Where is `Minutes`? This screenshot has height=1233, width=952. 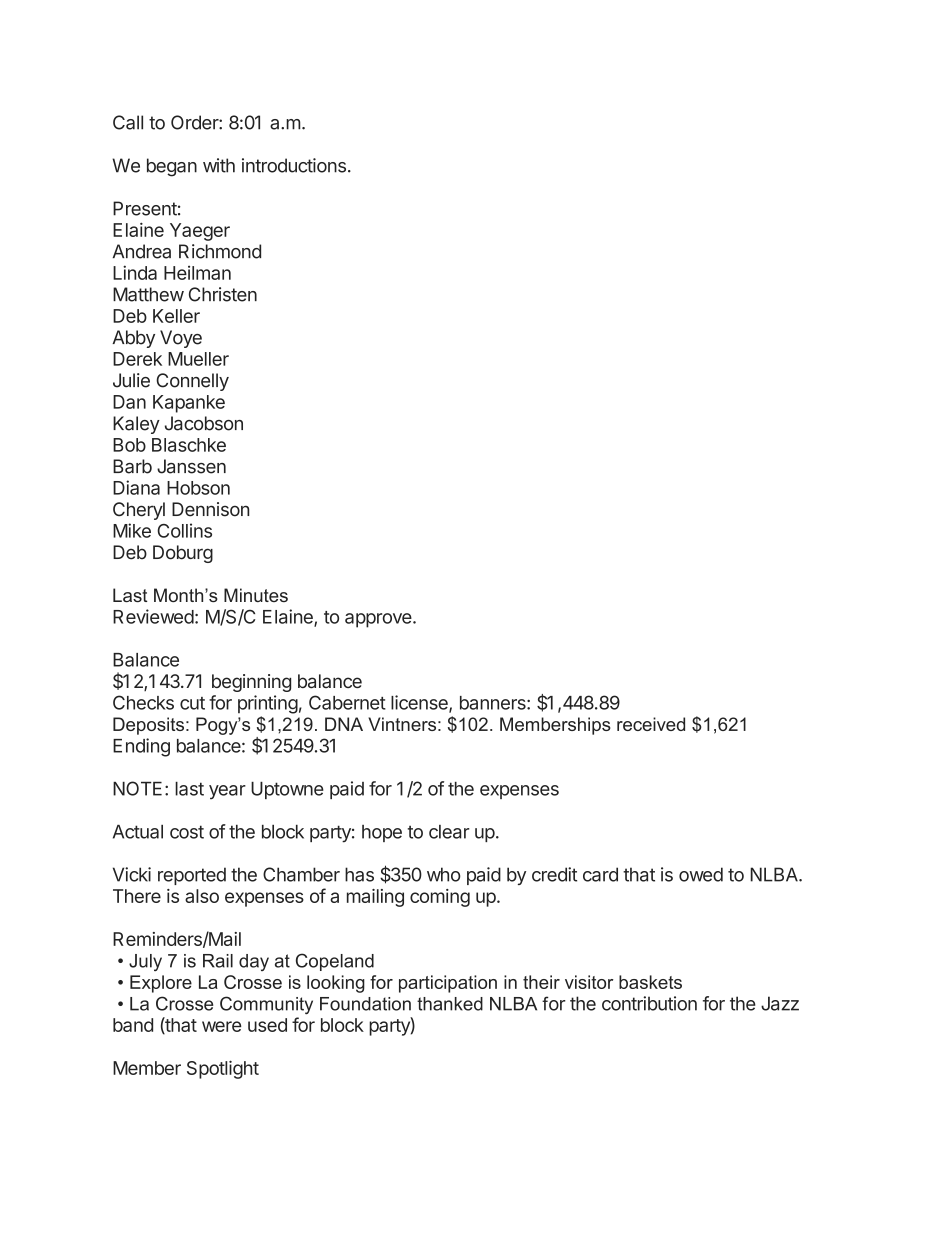 Minutes is located at coordinates (256, 595).
